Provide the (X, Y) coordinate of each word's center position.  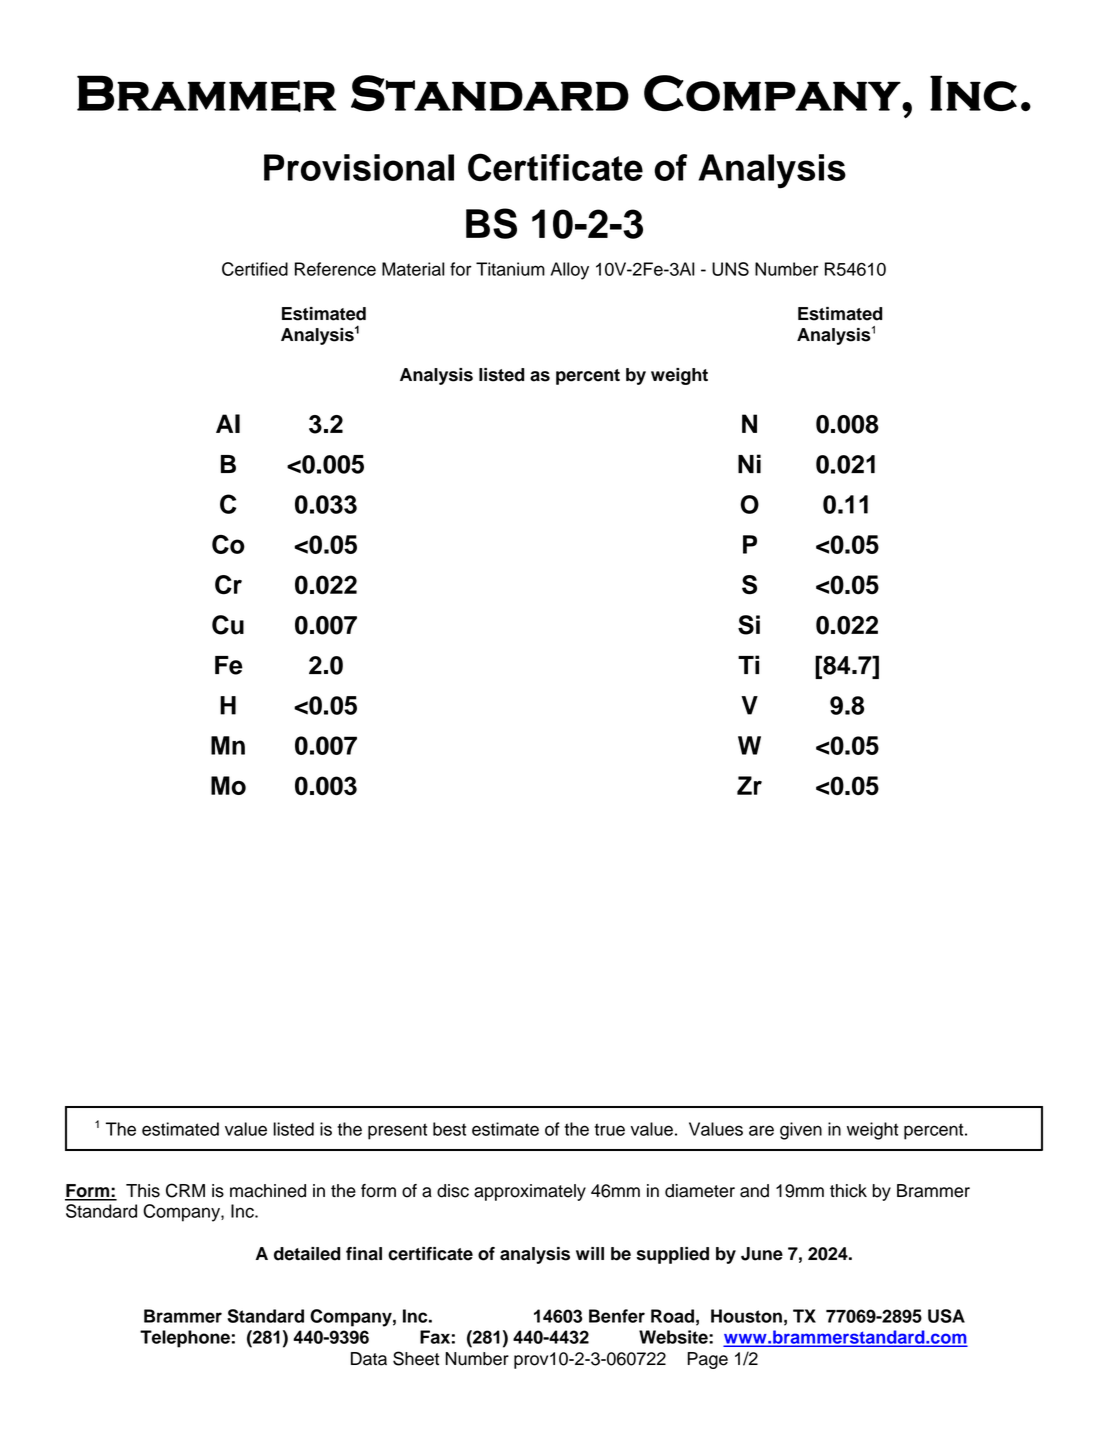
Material (413, 269)
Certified (255, 269)
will (590, 1253)
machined (268, 1191)
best (449, 1129)
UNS (730, 269)
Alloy (570, 271)
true (609, 1129)
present (397, 1131)
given (801, 1131)
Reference (335, 269)
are (761, 1130)
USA (946, 1316)
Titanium (510, 269)
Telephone (185, 1339)
